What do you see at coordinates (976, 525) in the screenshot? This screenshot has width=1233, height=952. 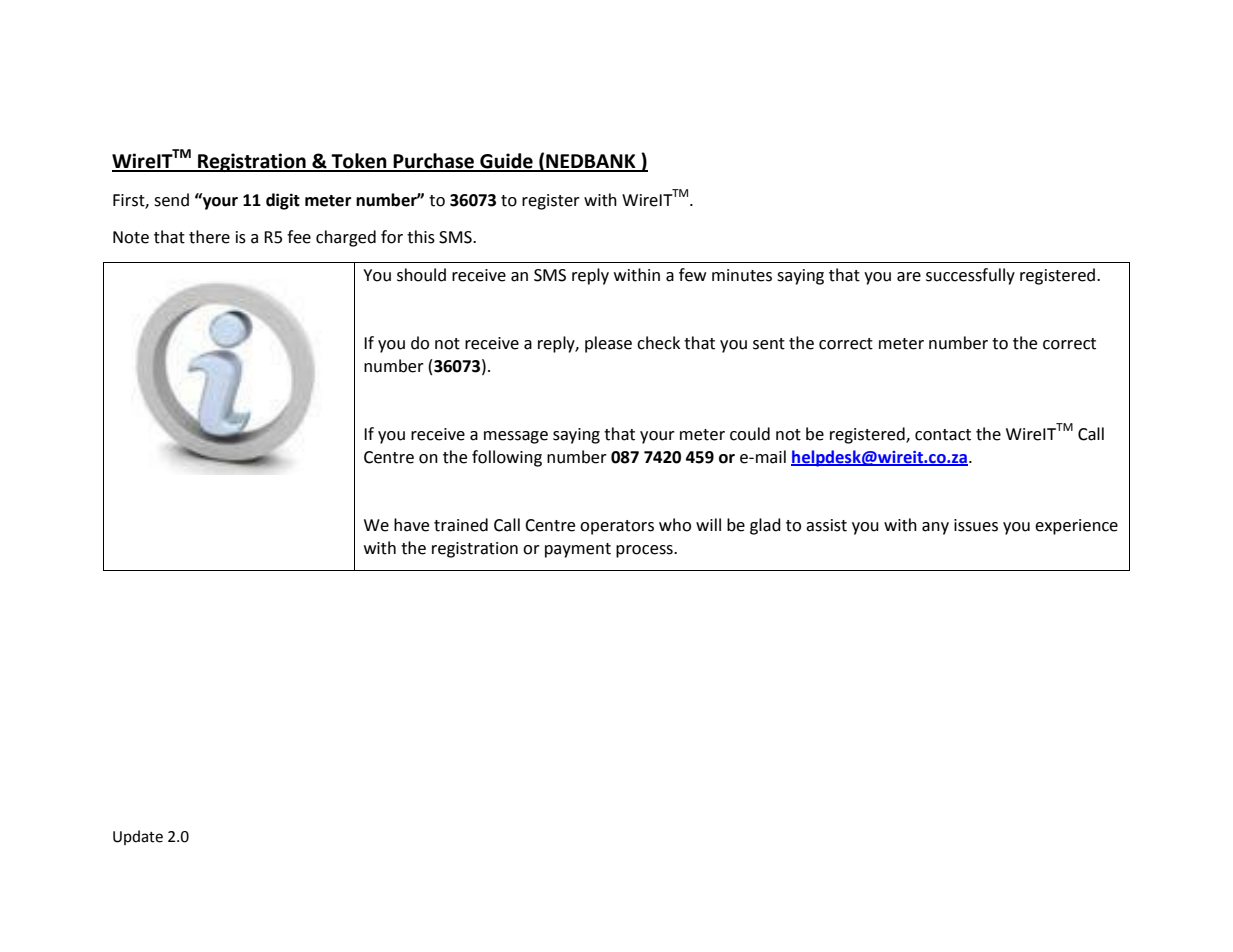 I see `issues` at bounding box center [976, 525].
